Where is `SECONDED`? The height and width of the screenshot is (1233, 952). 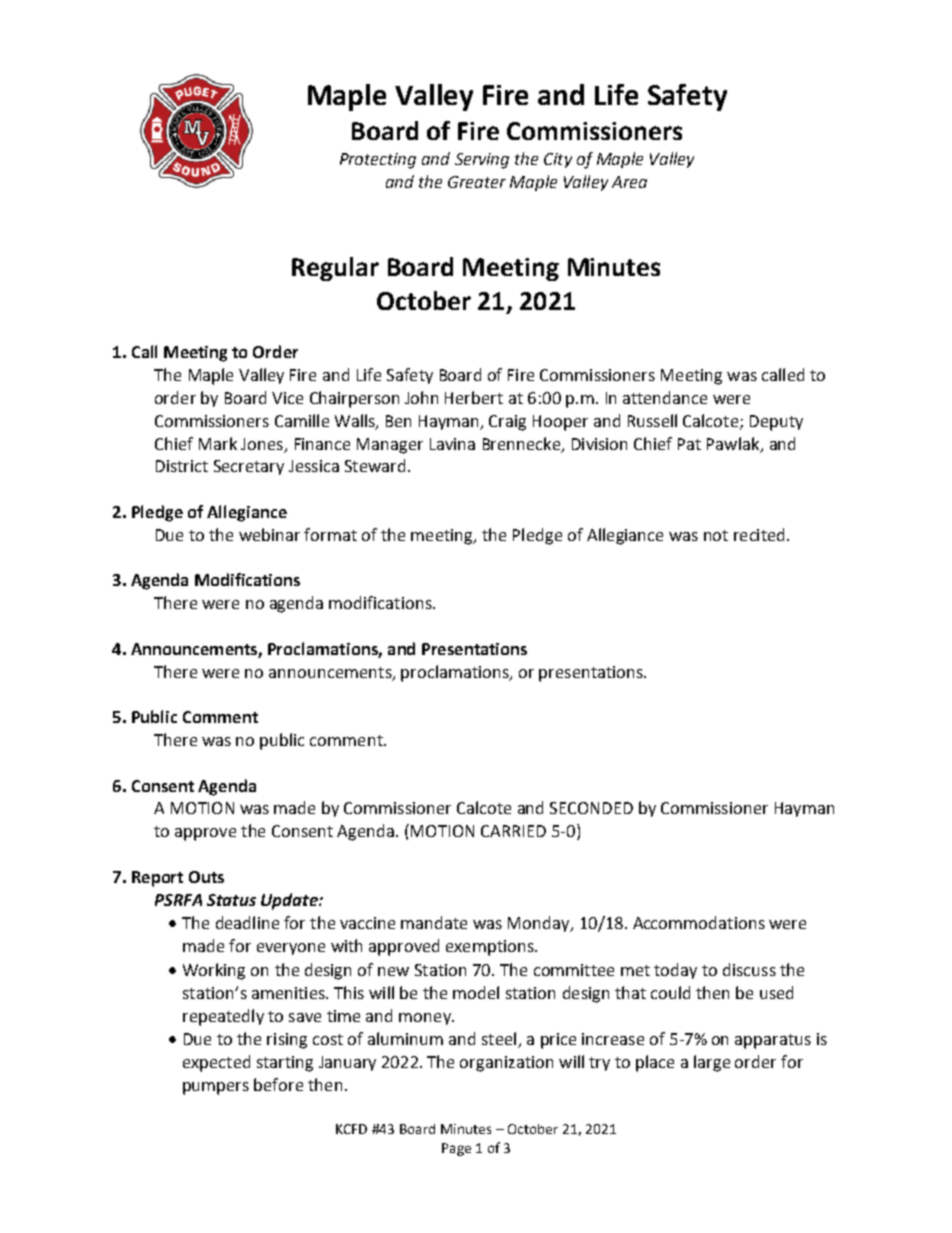 SECONDED is located at coordinates (591, 808).
